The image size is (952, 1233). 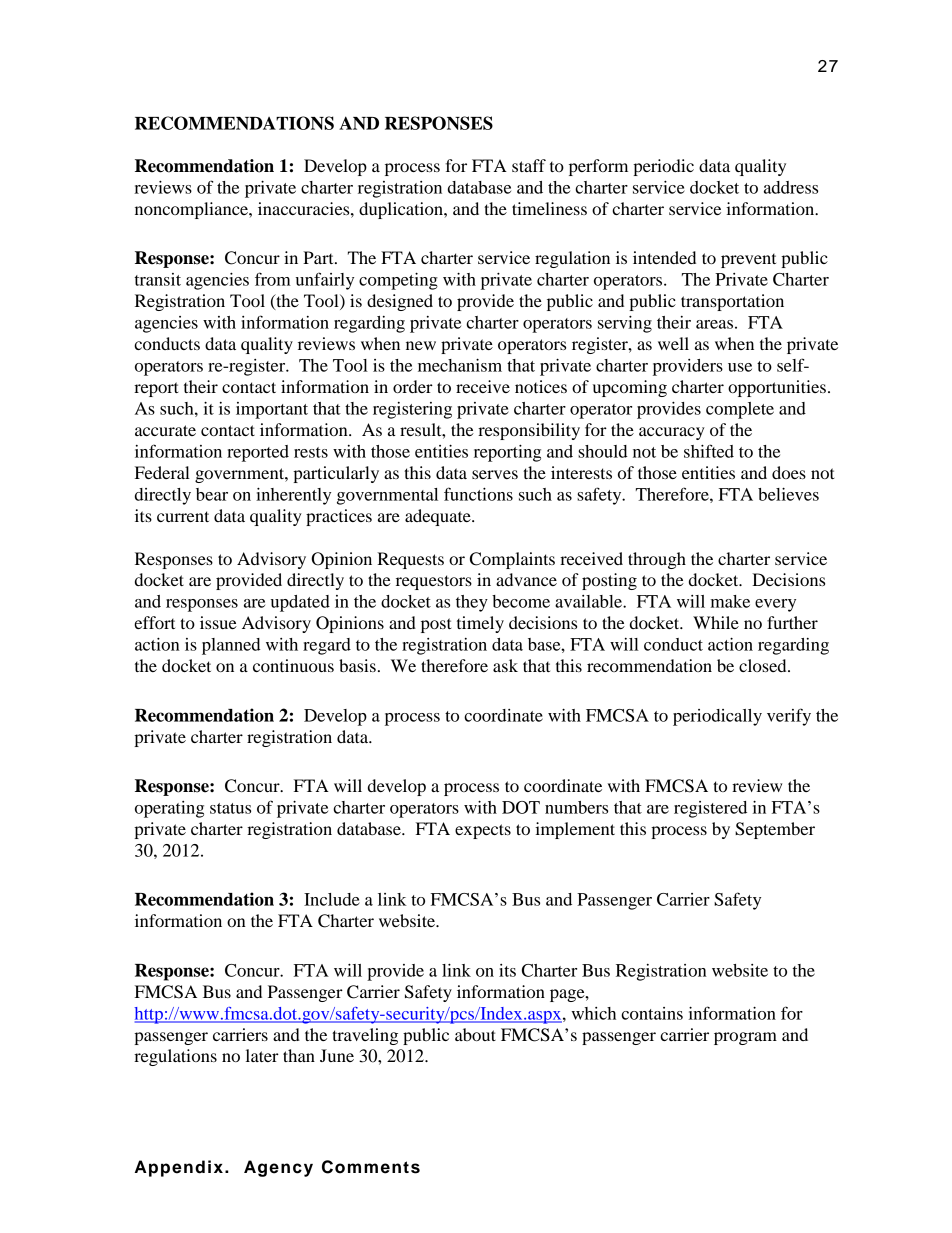 I want to click on noncompliance, so click(x=192, y=210).
